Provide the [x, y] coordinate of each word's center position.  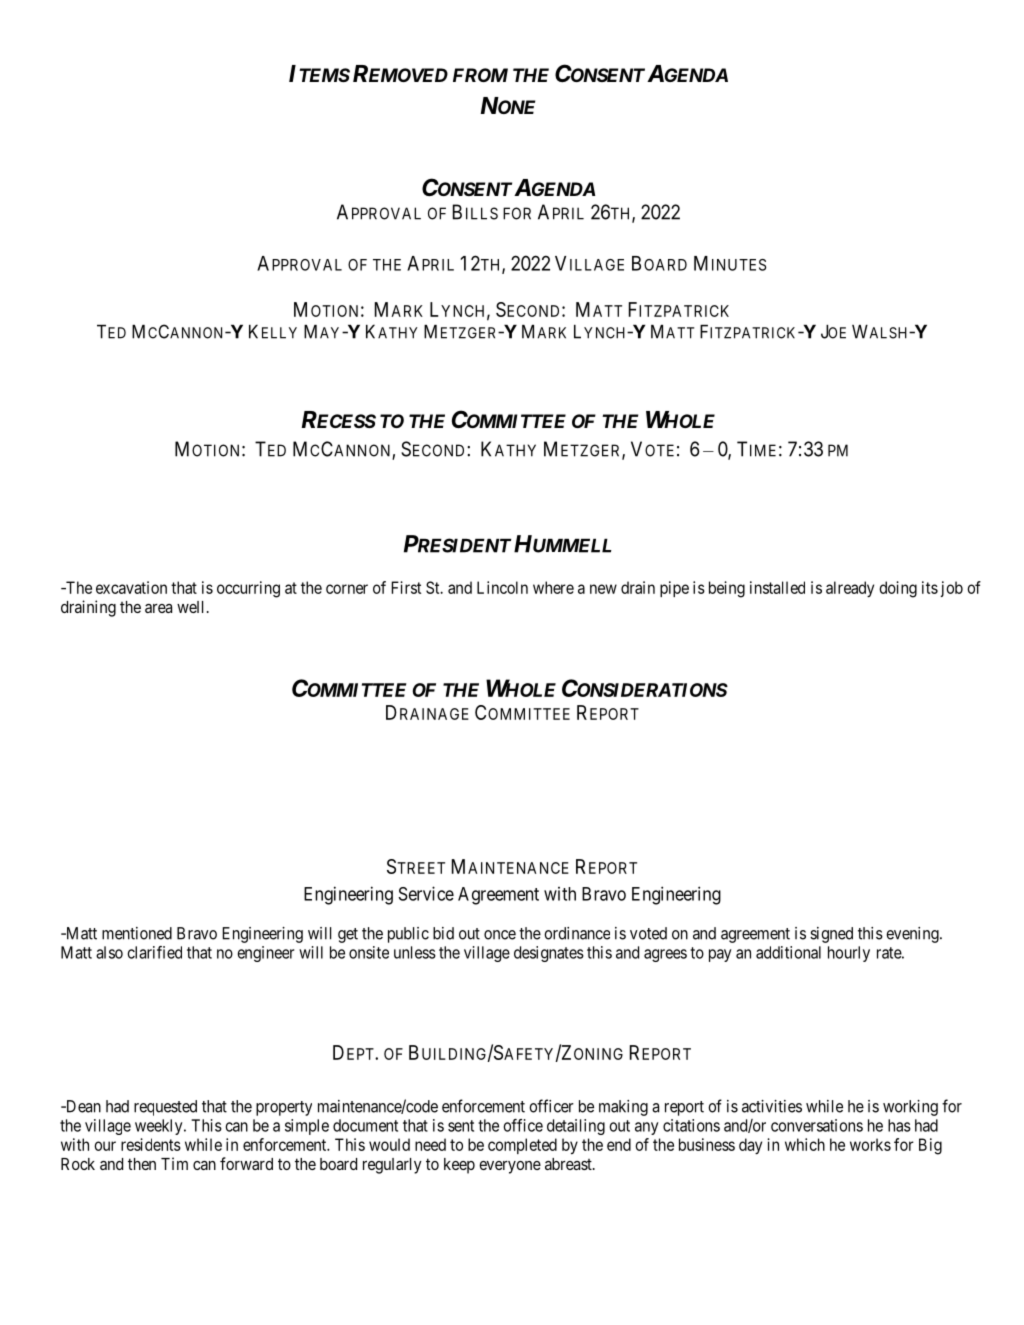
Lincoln [502, 587]
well [192, 607]
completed [522, 1146]
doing [898, 589]
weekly [160, 1127]
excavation [131, 587]
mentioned [137, 933]
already [850, 589]
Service [426, 893]
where [553, 587]
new [603, 589]
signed [831, 935]
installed [777, 587]
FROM [480, 75]
